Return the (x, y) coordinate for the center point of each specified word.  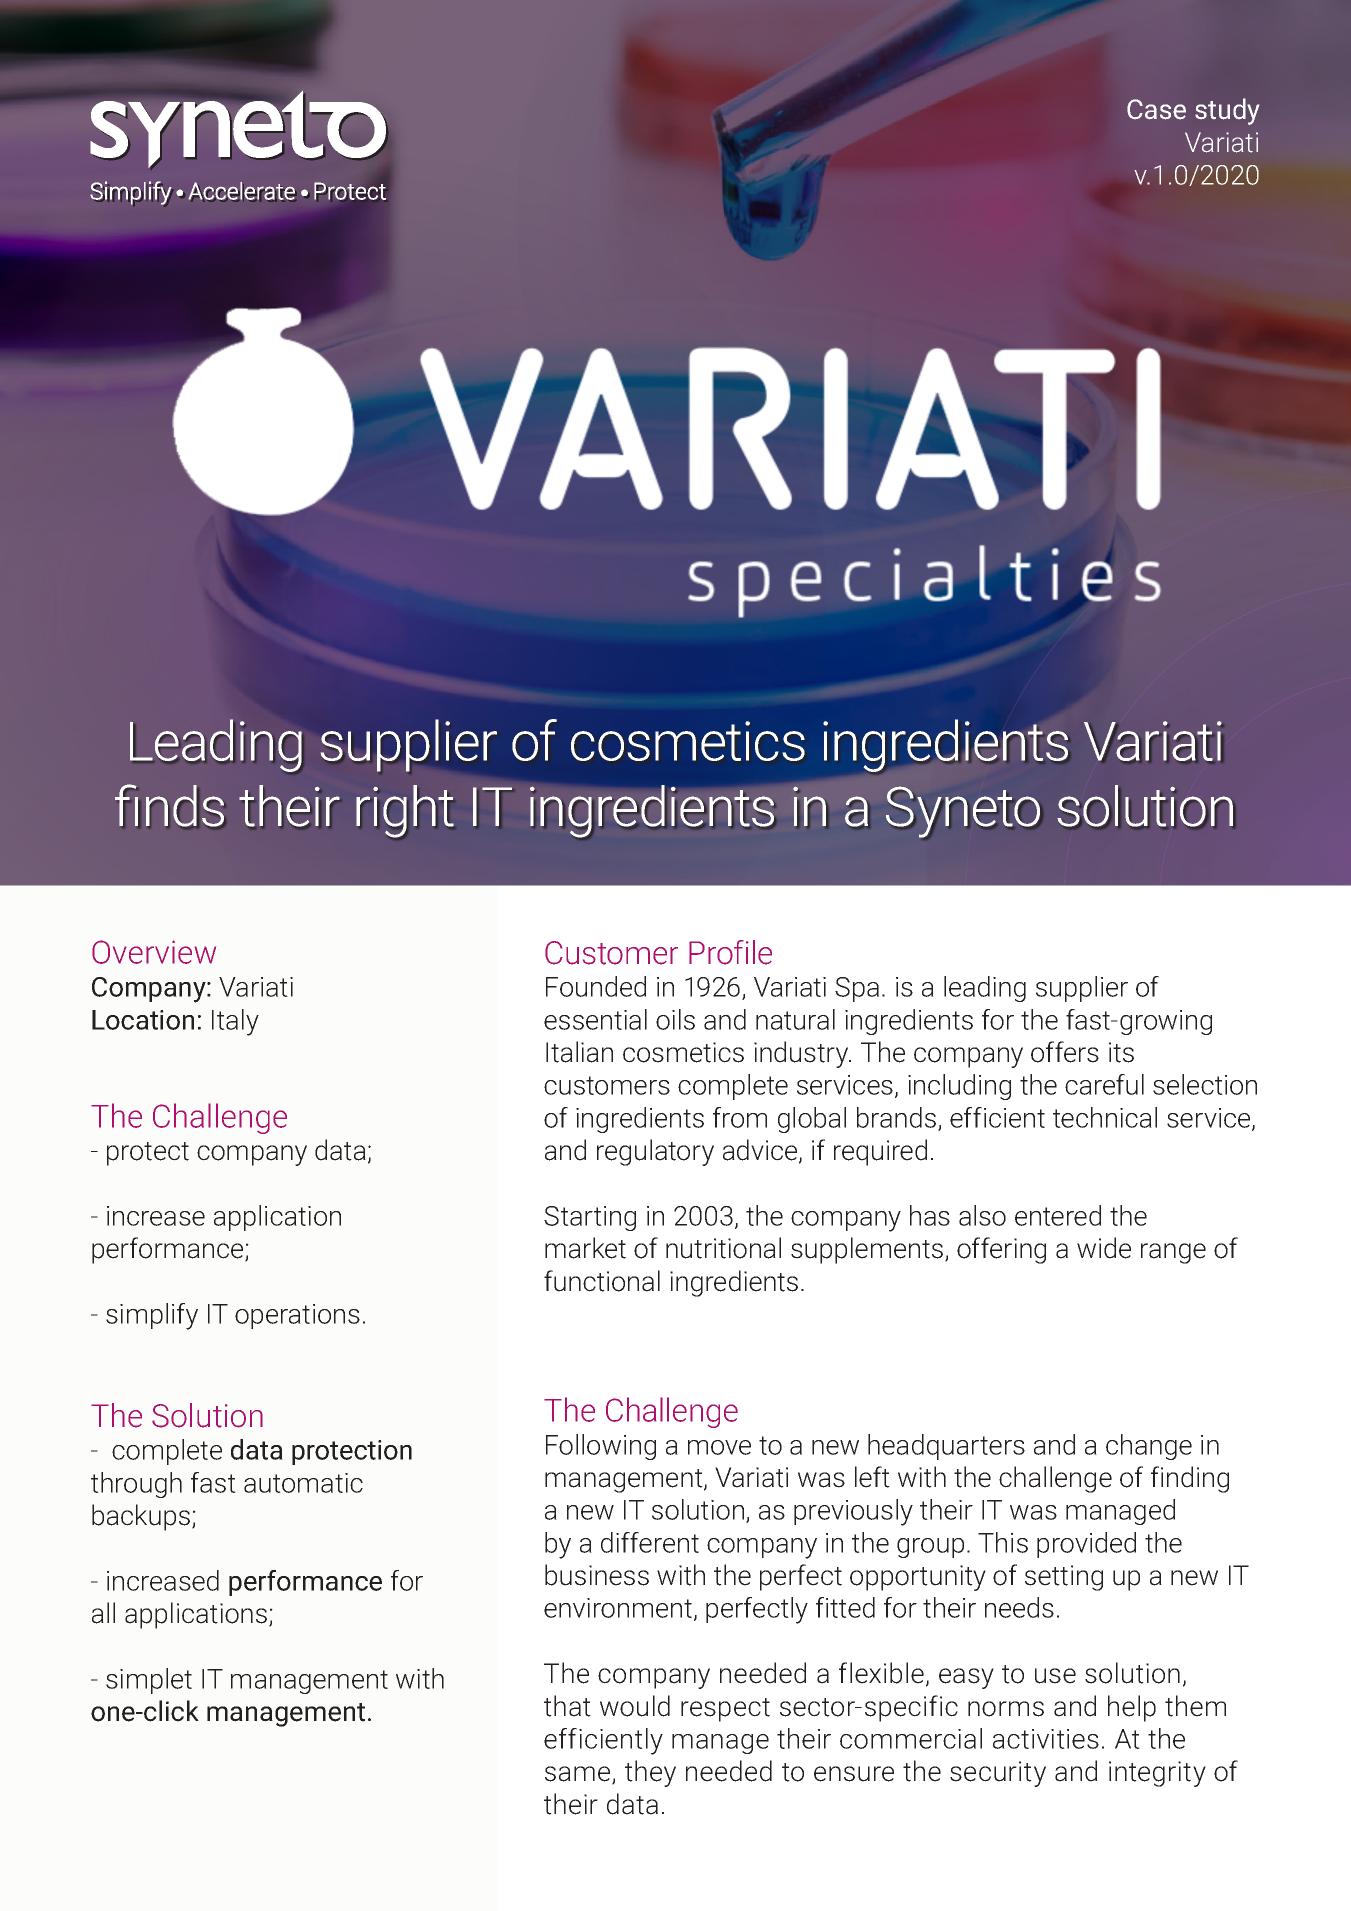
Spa (857, 989)
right (405, 812)
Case (1156, 109)
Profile (730, 952)
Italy (235, 1022)
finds (170, 806)
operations (297, 1316)
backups (142, 1517)
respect (725, 1710)
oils (675, 1019)
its (1121, 1052)
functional (602, 1281)
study (1227, 111)
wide (1104, 1248)
